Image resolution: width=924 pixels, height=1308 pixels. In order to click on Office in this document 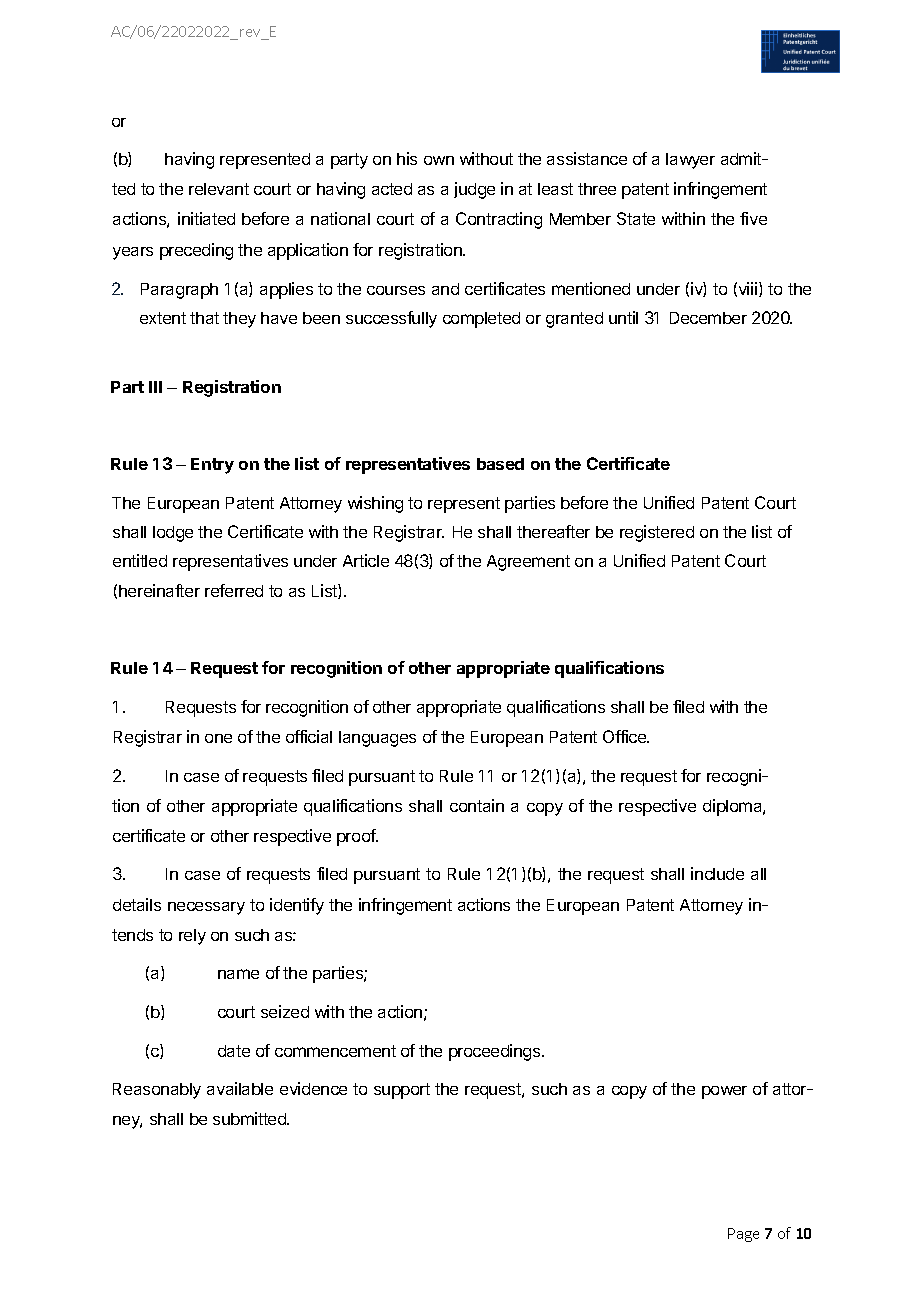, I will do `click(626, 736)`.
